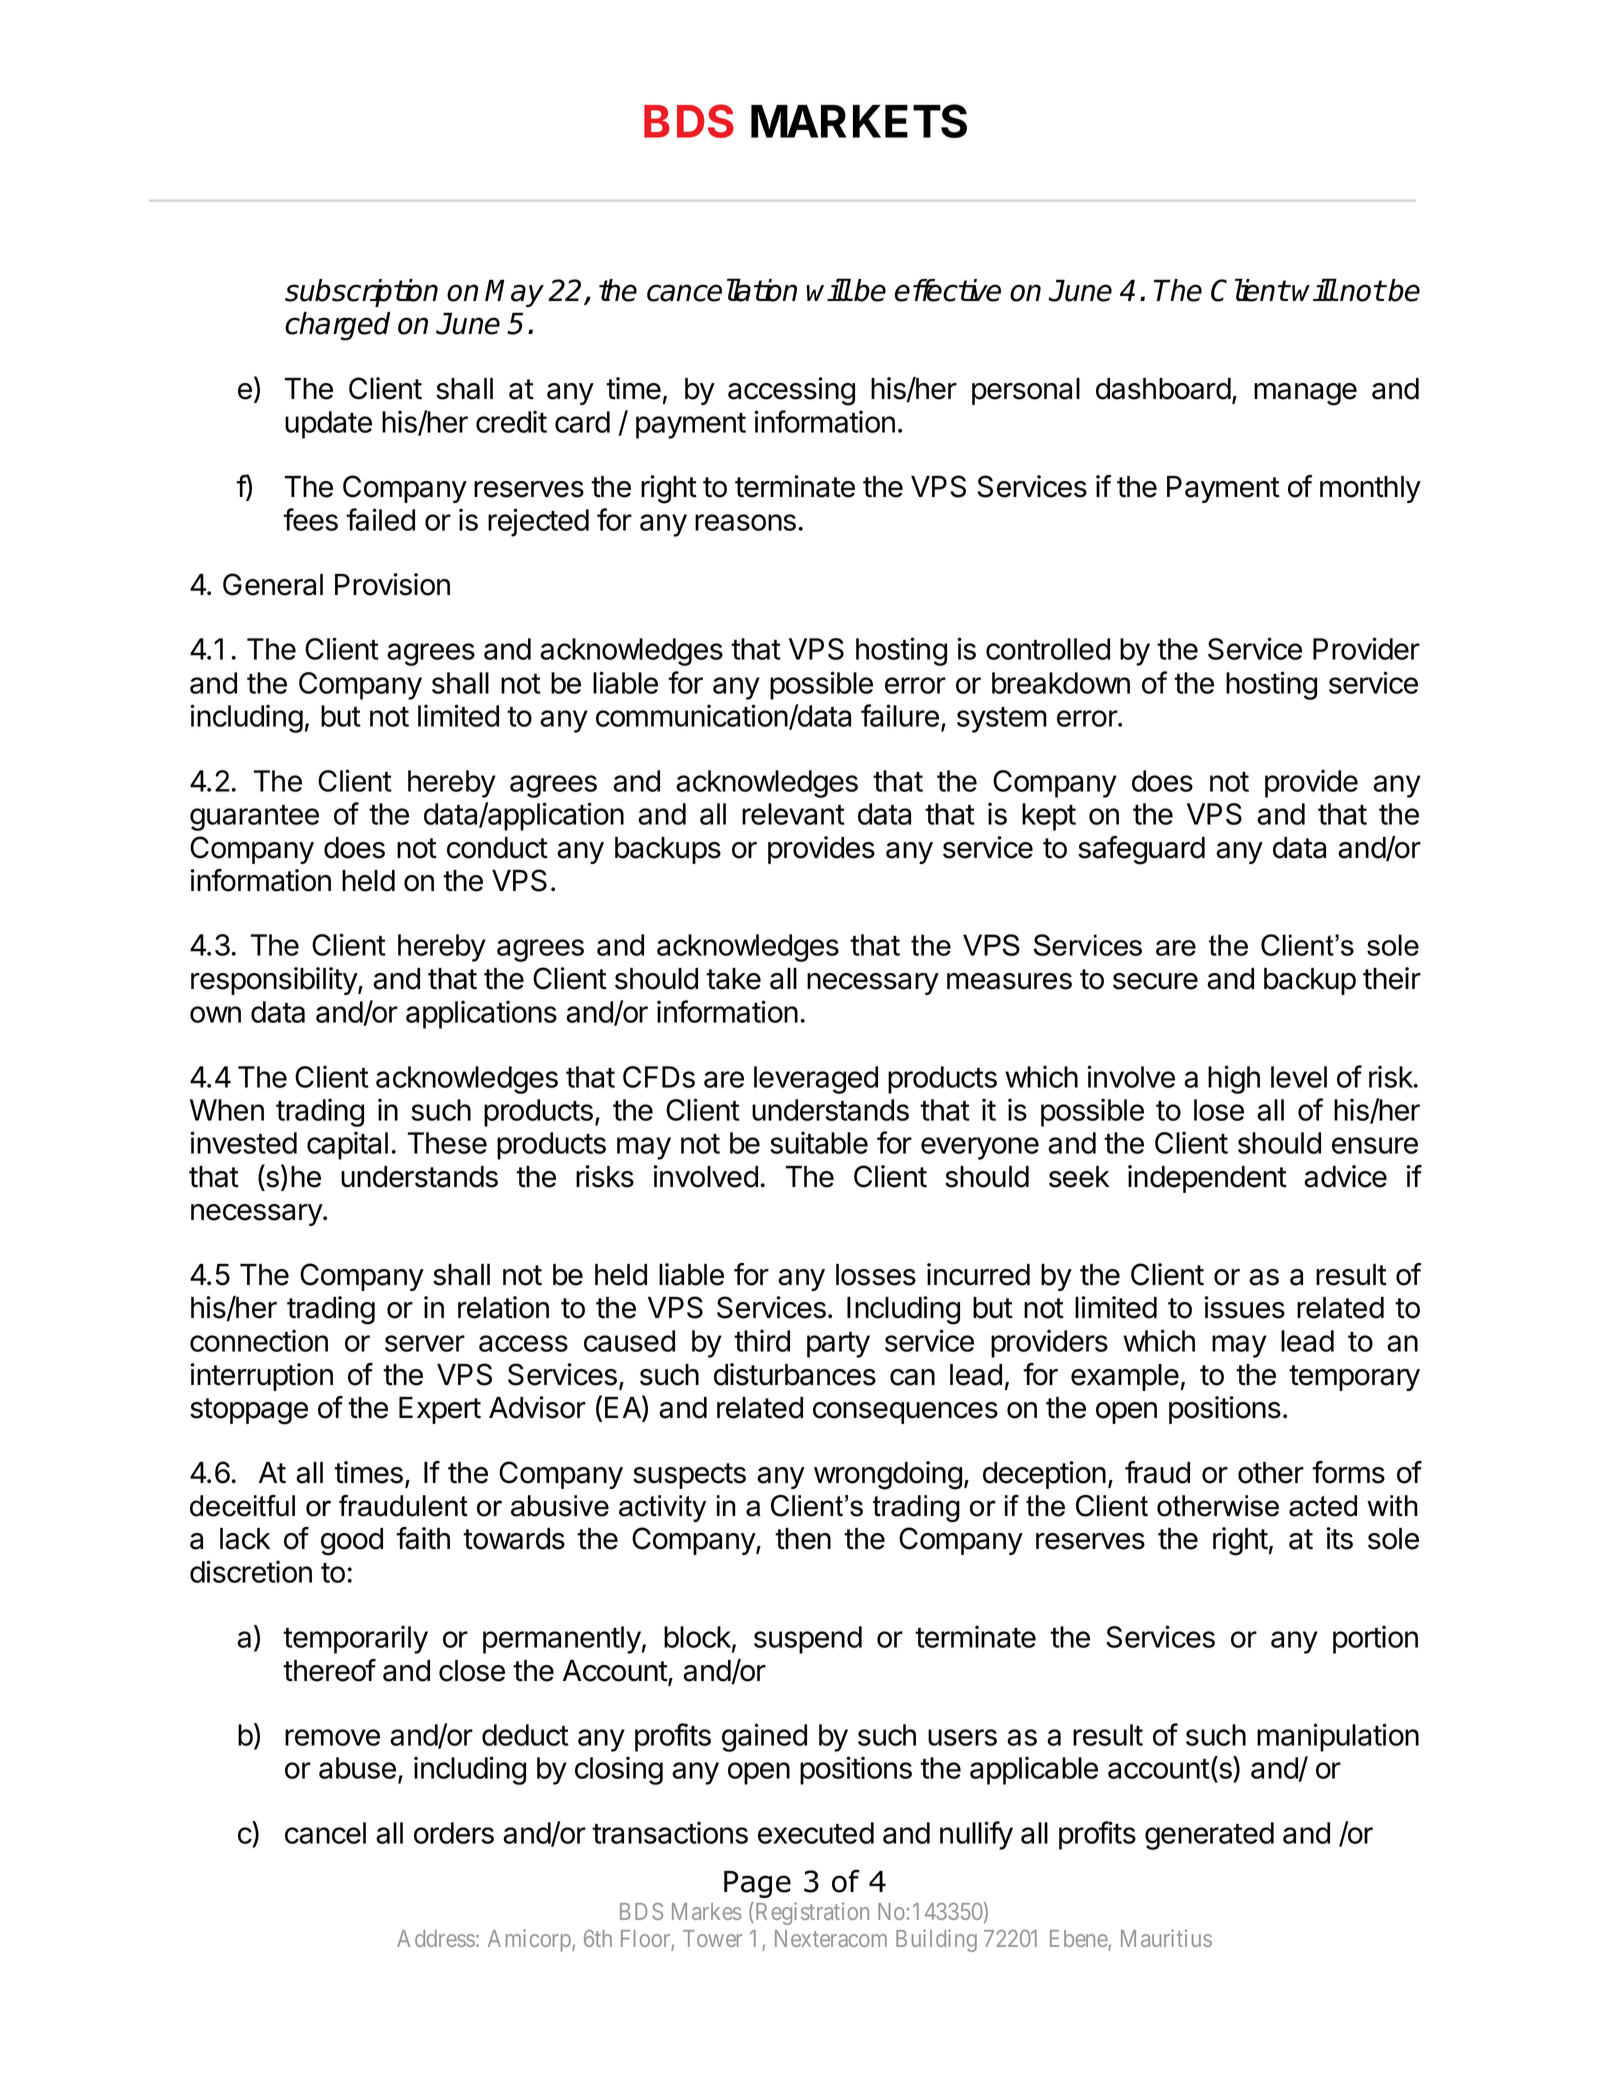 This screenshot has height=2082, width=1609. I want to click on Address, so click(436, 1938).
